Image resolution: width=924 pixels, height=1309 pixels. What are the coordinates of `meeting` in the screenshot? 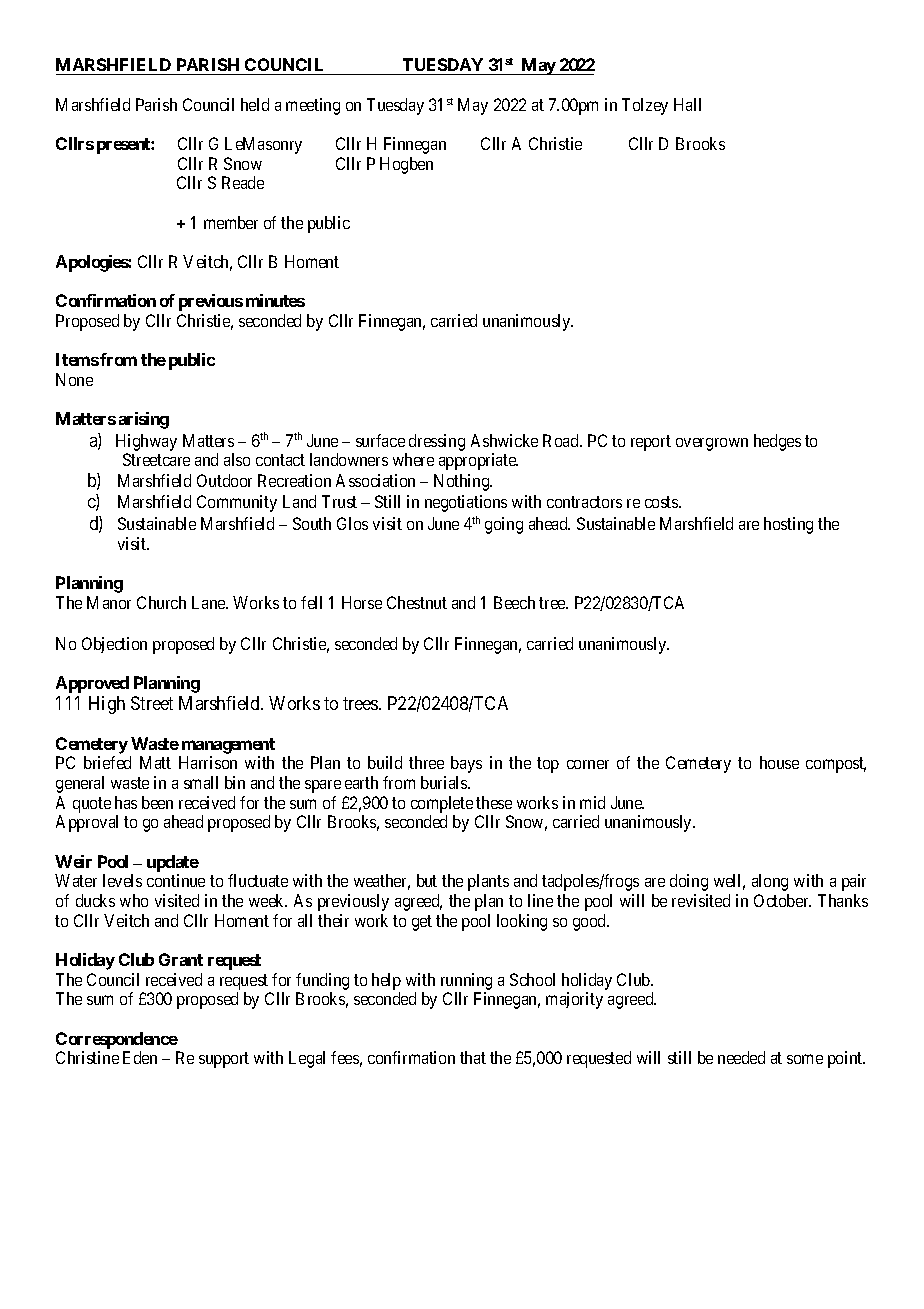 It's located at (313, 106).
